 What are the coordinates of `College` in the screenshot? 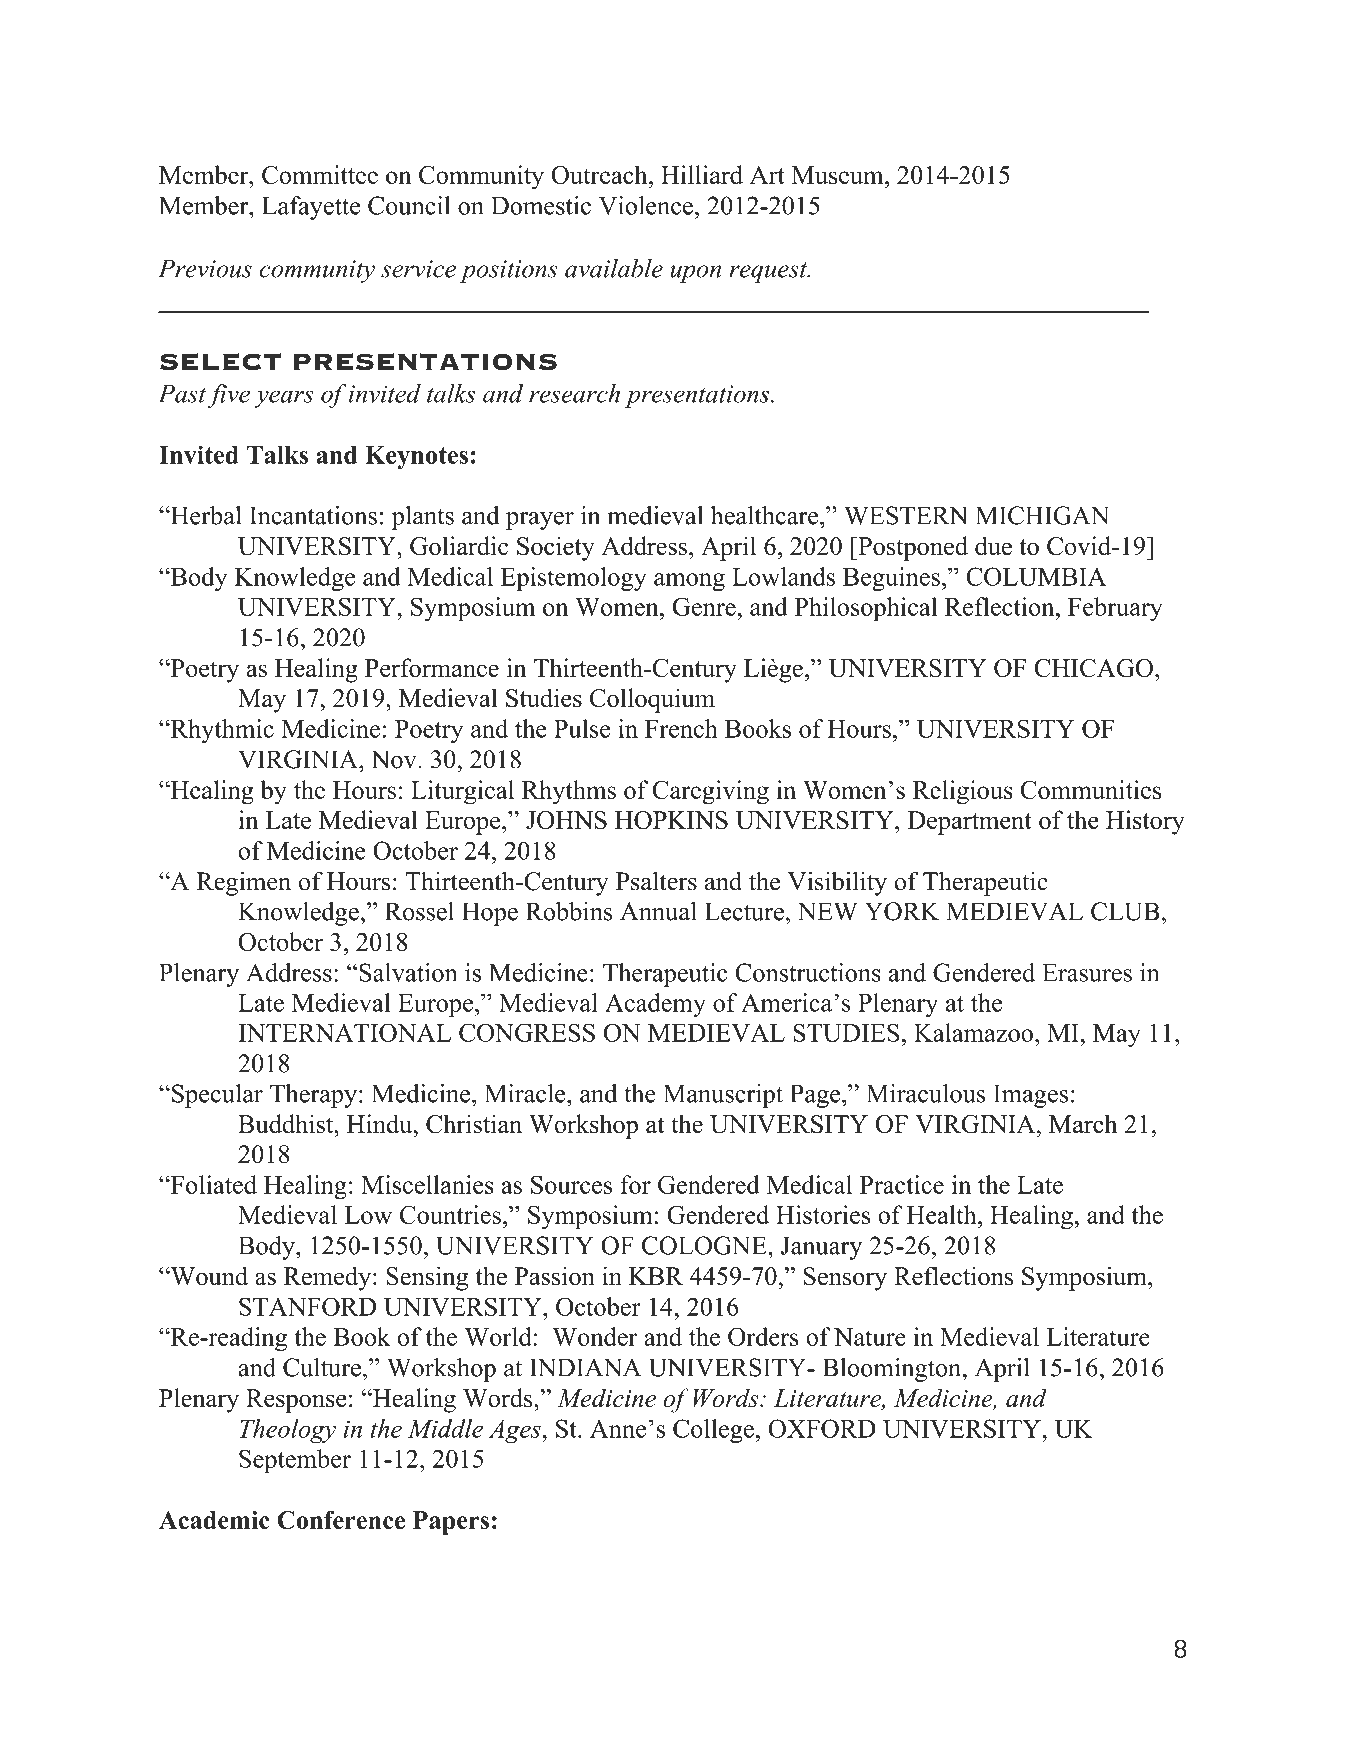 It's located at (713, 1431).
